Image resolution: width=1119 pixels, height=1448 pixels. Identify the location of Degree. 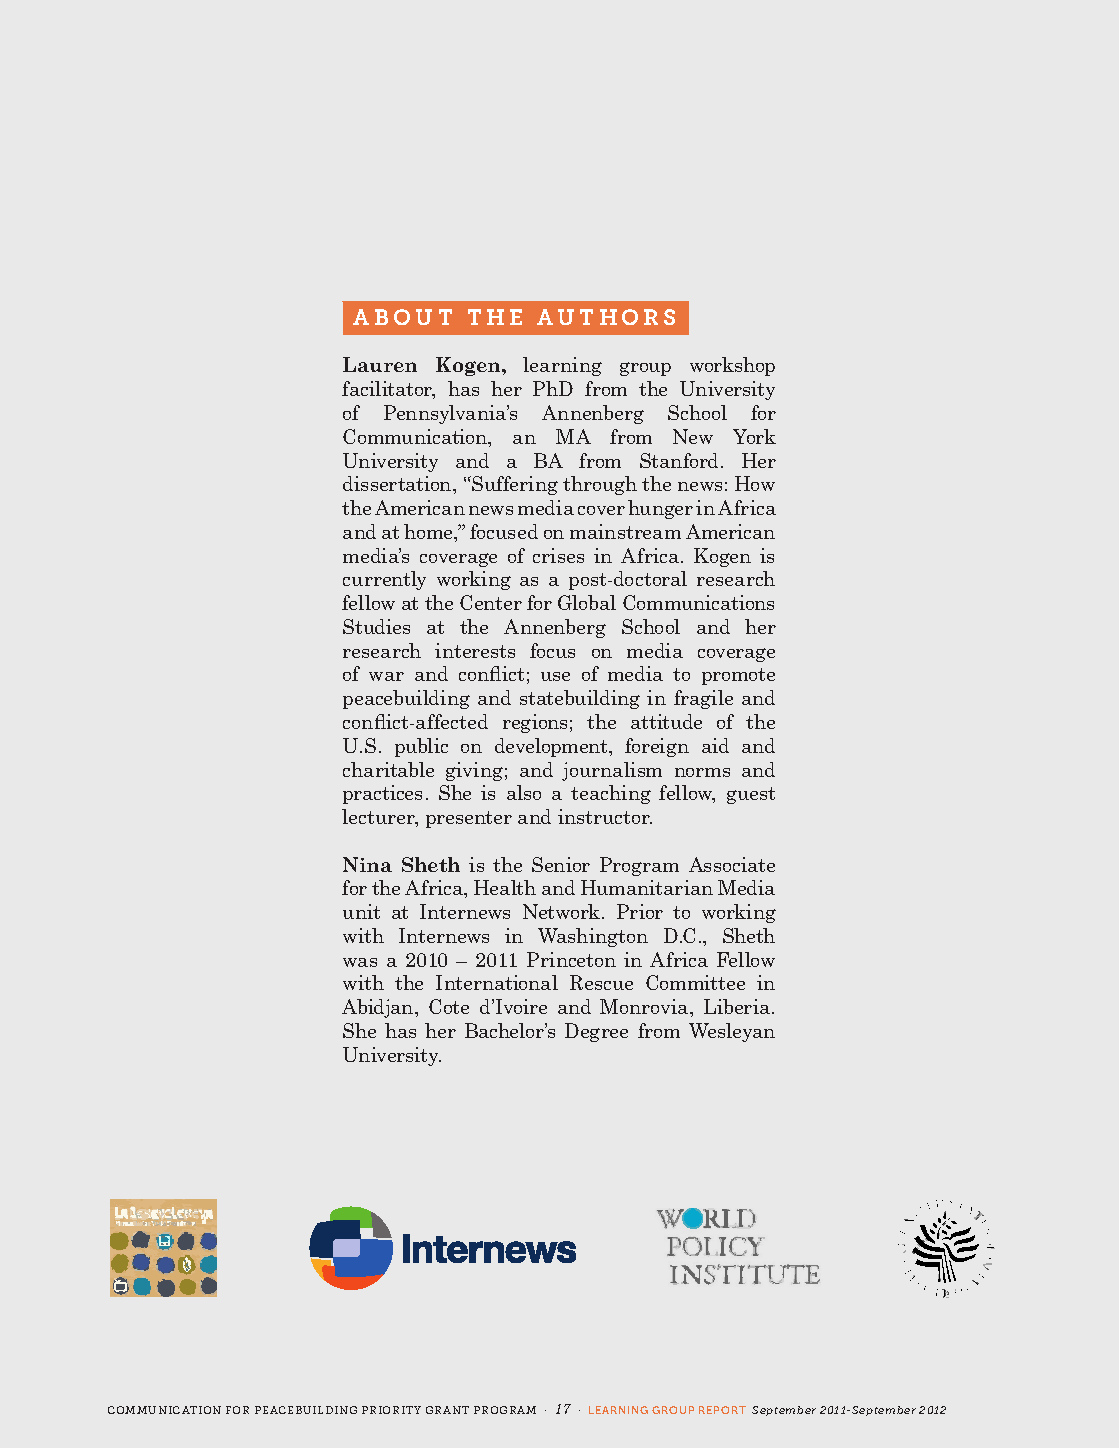
(596, 1032).
